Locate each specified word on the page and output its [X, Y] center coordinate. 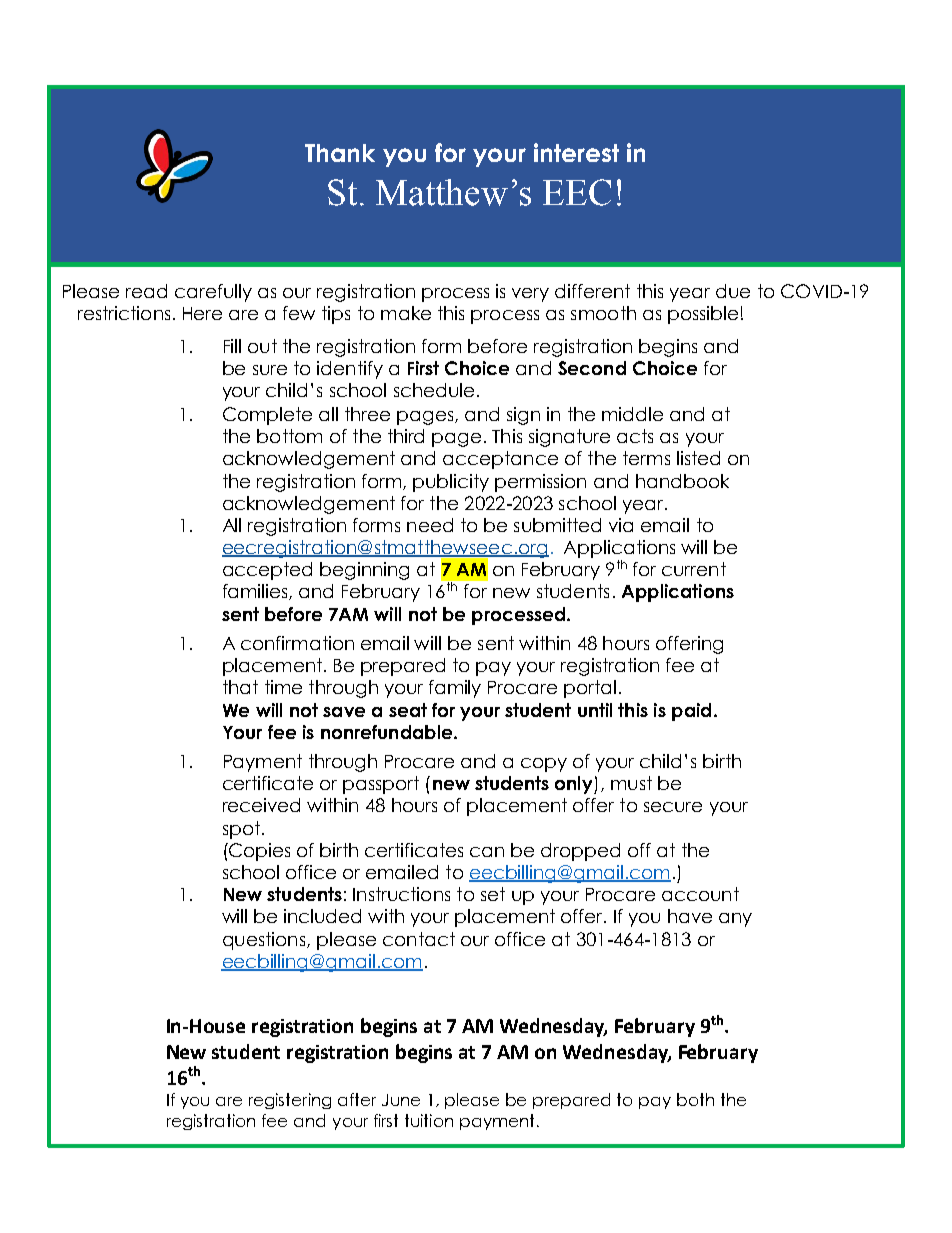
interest [576, 152]
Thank [340, 153]
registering [290, 1101]
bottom [289, 436]
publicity [451, 483]
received [261, 805]
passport [381, 785]
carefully [213, 293]
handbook [682, 481]
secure [673, 807]
